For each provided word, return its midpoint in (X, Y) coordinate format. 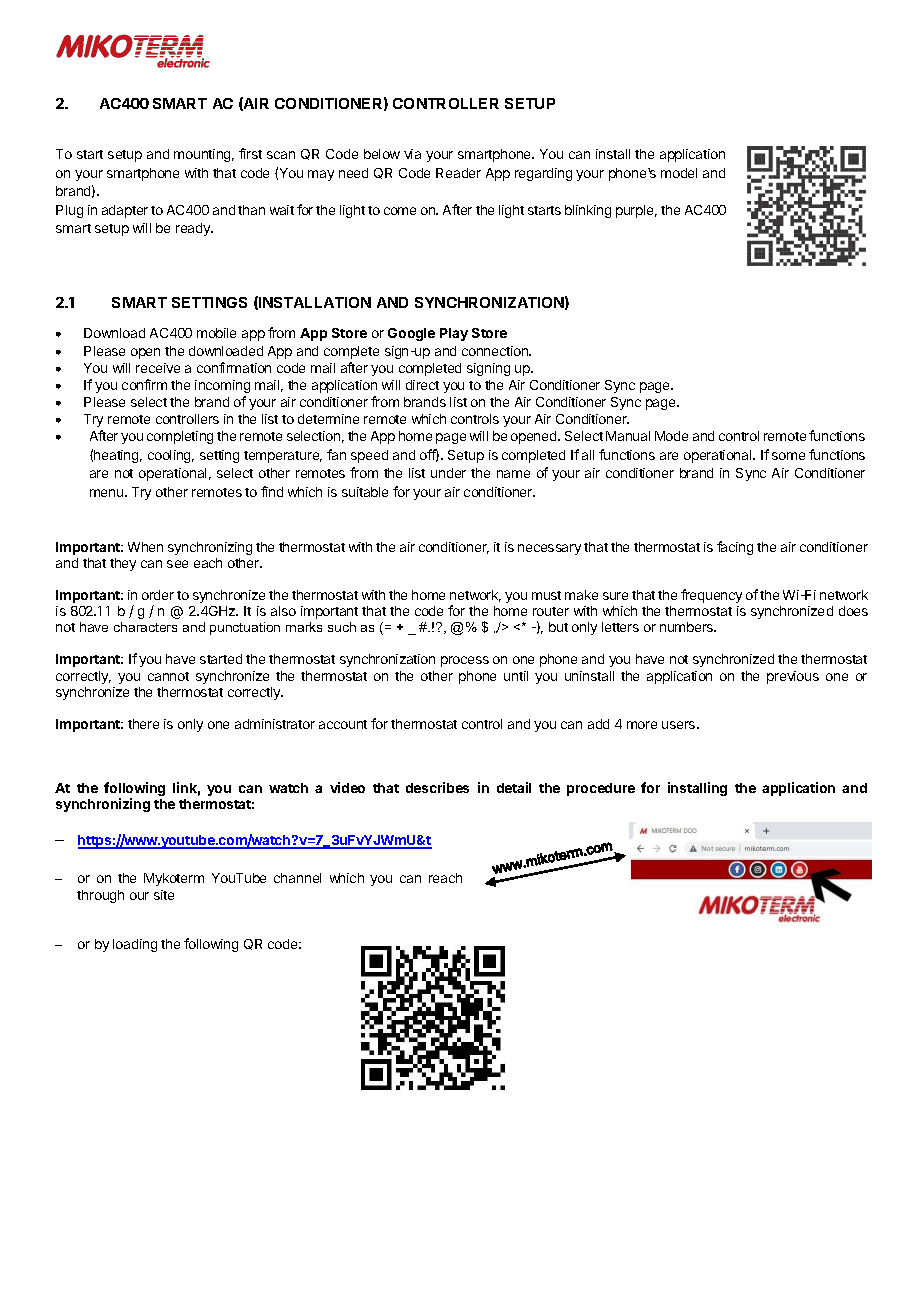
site (164, 895)
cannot (168, 676)
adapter (125, 211)
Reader (458, 173)
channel (297, 878)
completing (180, 437)
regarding (543, 174)
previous (793, 677)
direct (422, 385)
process (465, 661)
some (788, 456)
